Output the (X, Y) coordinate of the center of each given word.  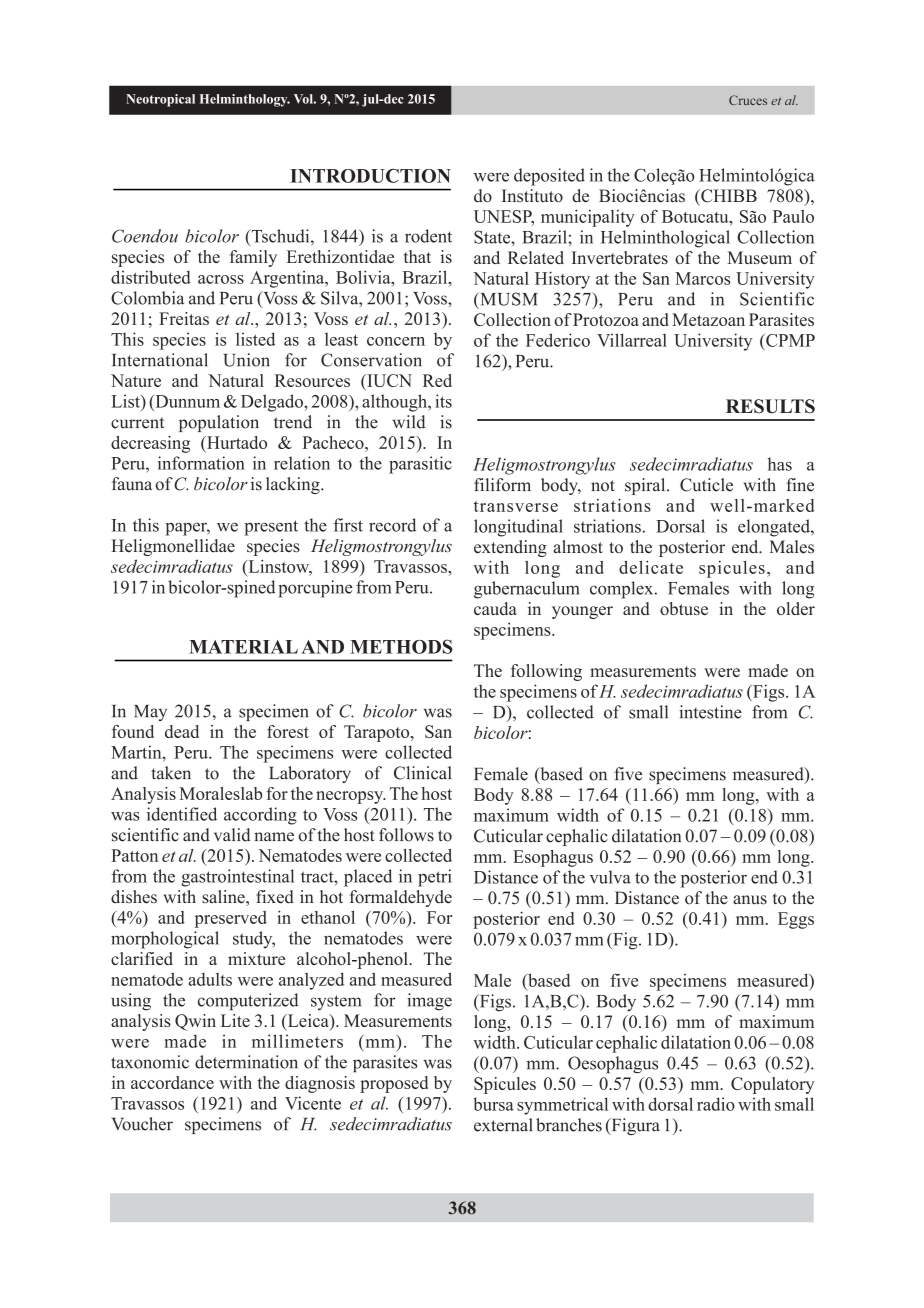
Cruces (748, 100)
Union (247, 360)
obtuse (684, 608)
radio (716, 1104)
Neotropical (160, 100)
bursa (493, 1104)
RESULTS (770, 406)
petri (435, 878)
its (443, 401)
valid (232, 835)
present (271, 528)
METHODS (401, 646)
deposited (549, 177)
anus (750, 900)
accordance (172, 1082)
